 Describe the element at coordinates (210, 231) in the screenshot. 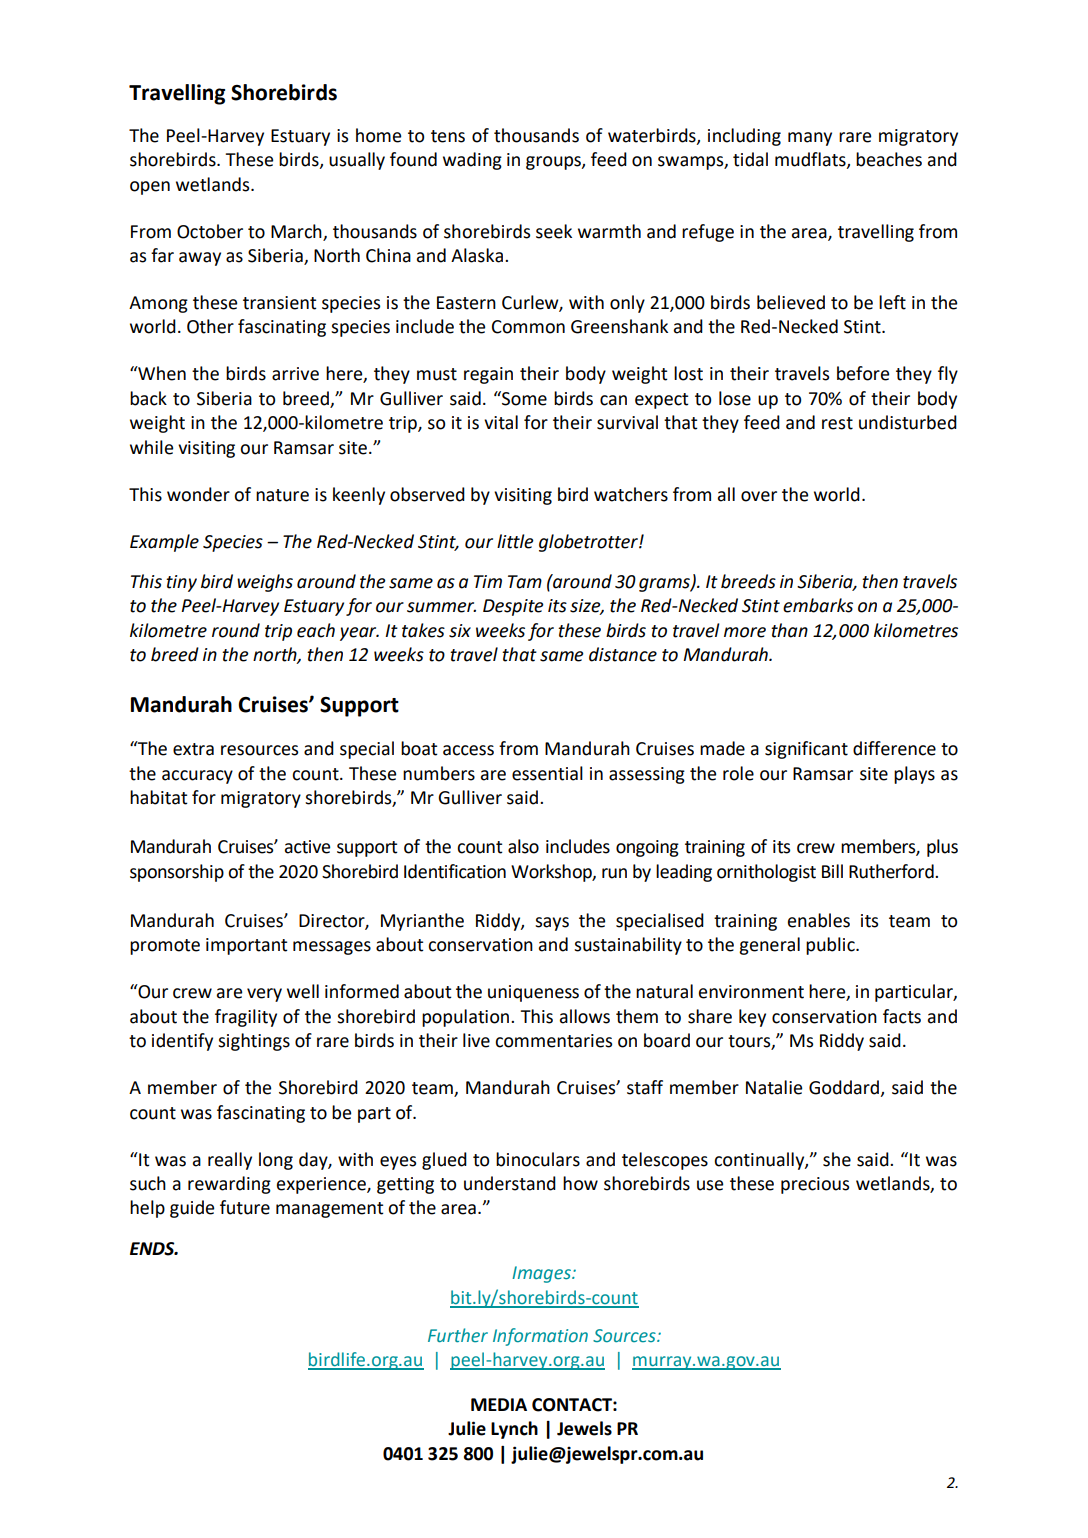

I see `October` at that location.
